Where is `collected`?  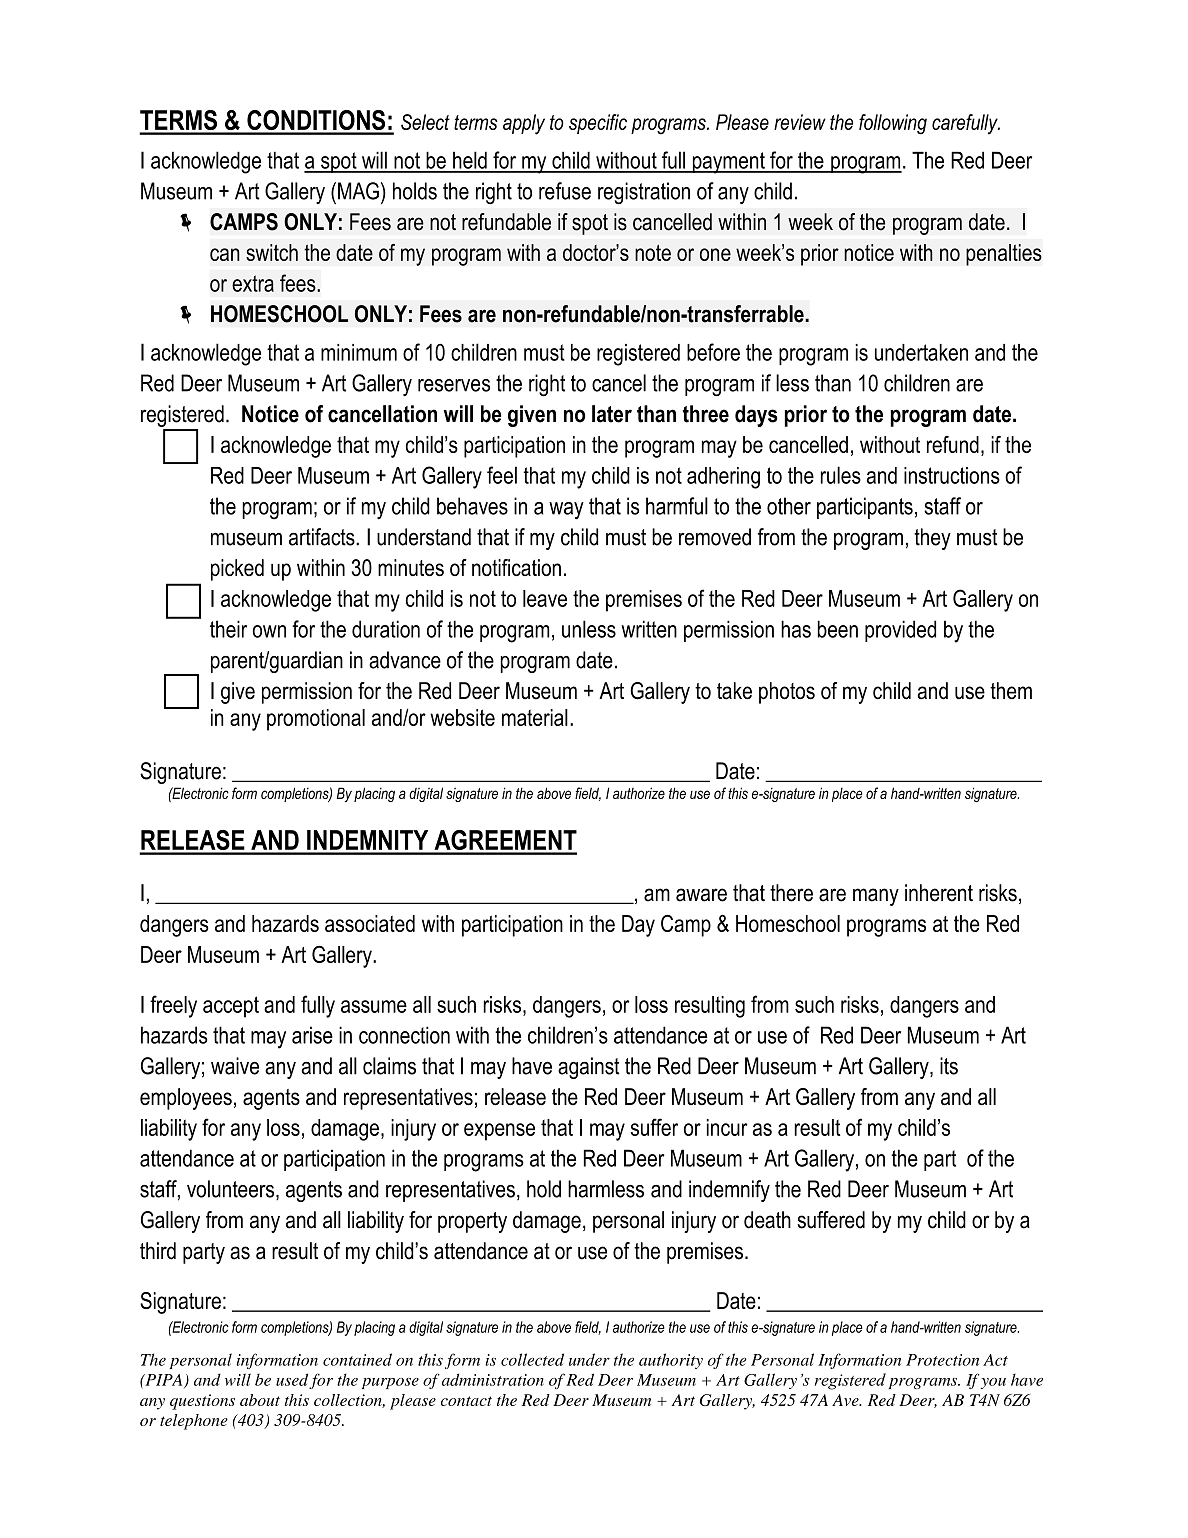
collected is located at coordinates (532, 1359).
